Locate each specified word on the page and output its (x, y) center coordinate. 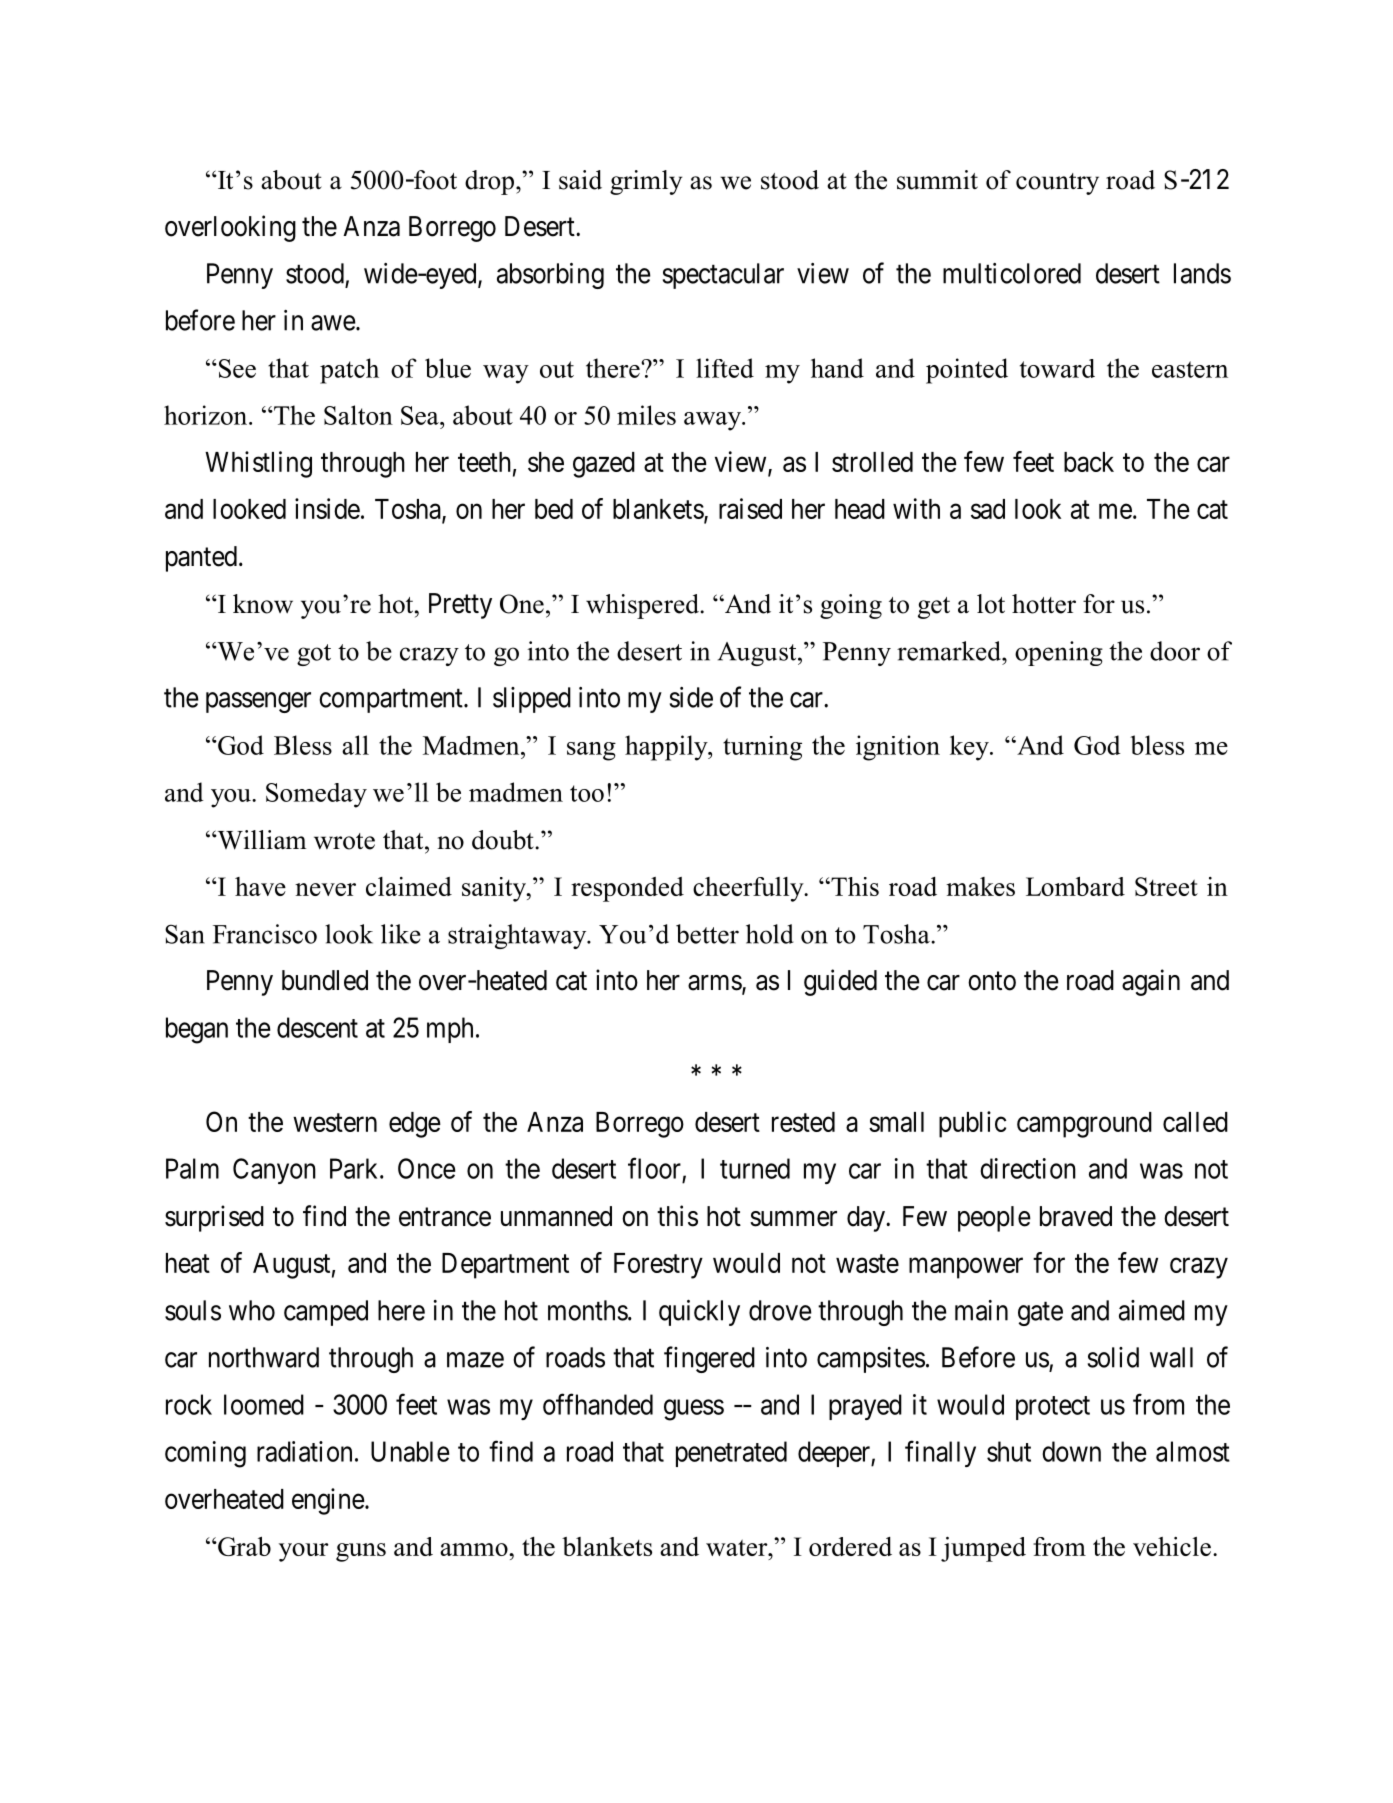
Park (355, 1168)
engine (328, 1501)
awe (333, 323)
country (1057, 184)
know (263, 604)
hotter (1044, 604)
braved (1076, 1216)
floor (654, 1168)
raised (750, 508)
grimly (646, 182)
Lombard (1075, 886)
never (325, 889)
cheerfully (749, 889)
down (1071, 1451)
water (738, 1547)
